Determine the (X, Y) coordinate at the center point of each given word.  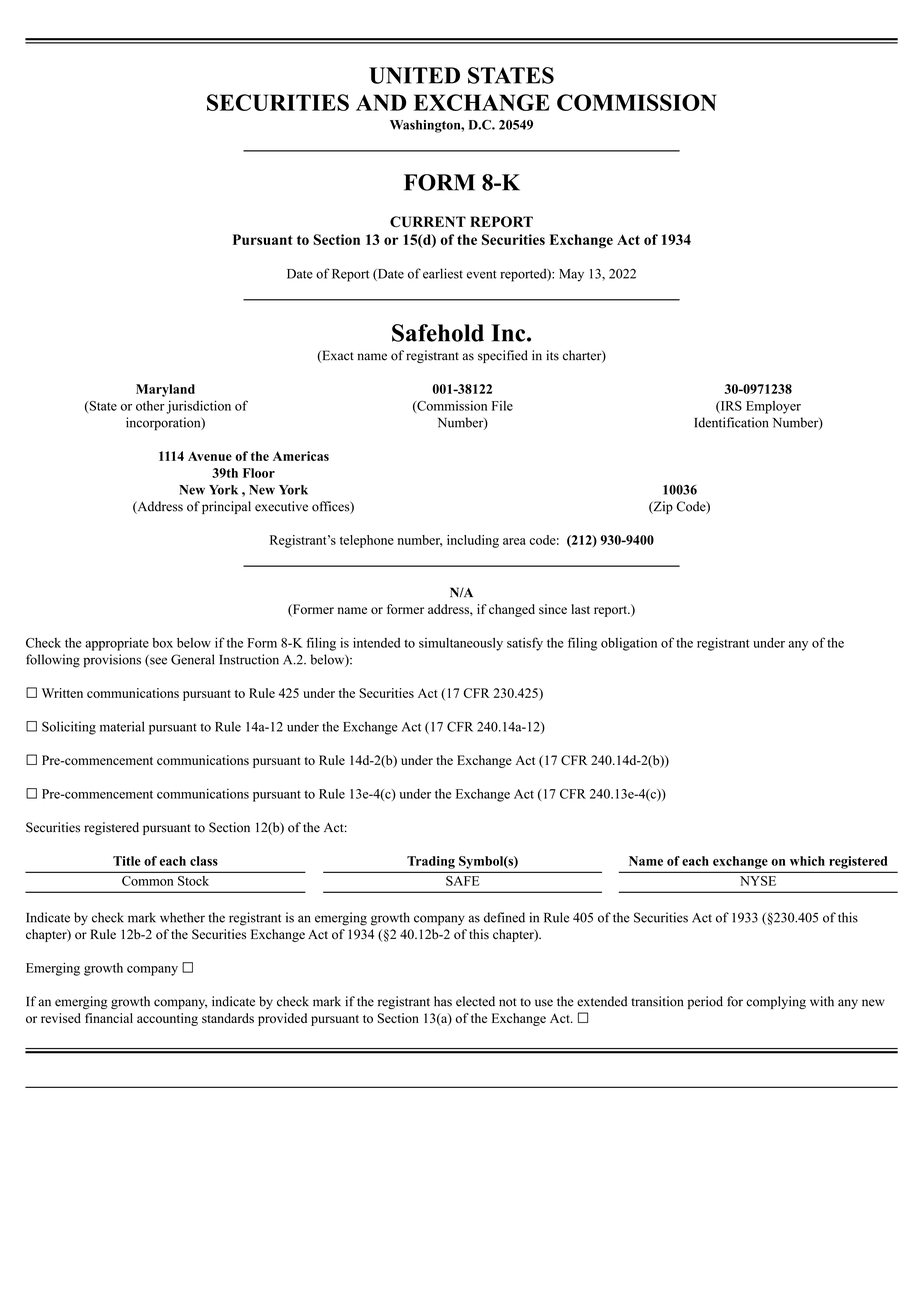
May (571, 275)
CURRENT (428, 222)
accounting (167, 1019)
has (443, 1001)
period (705, 1002)
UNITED (414, 75)
